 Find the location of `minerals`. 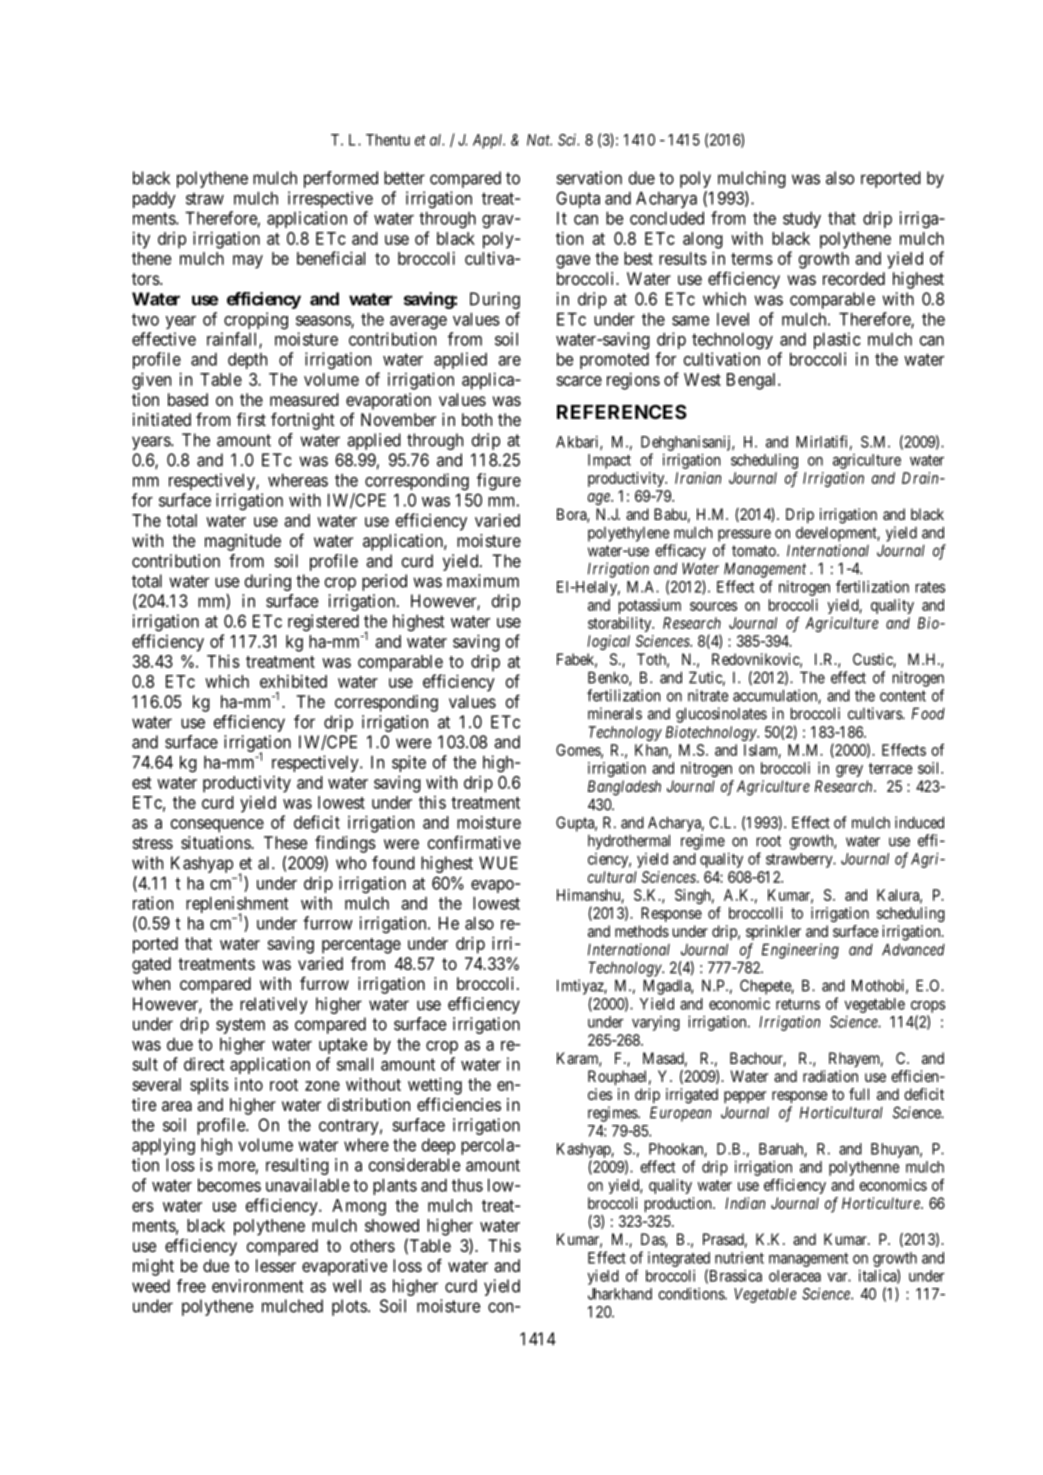

minerals is located at coordinates (615, 713).
